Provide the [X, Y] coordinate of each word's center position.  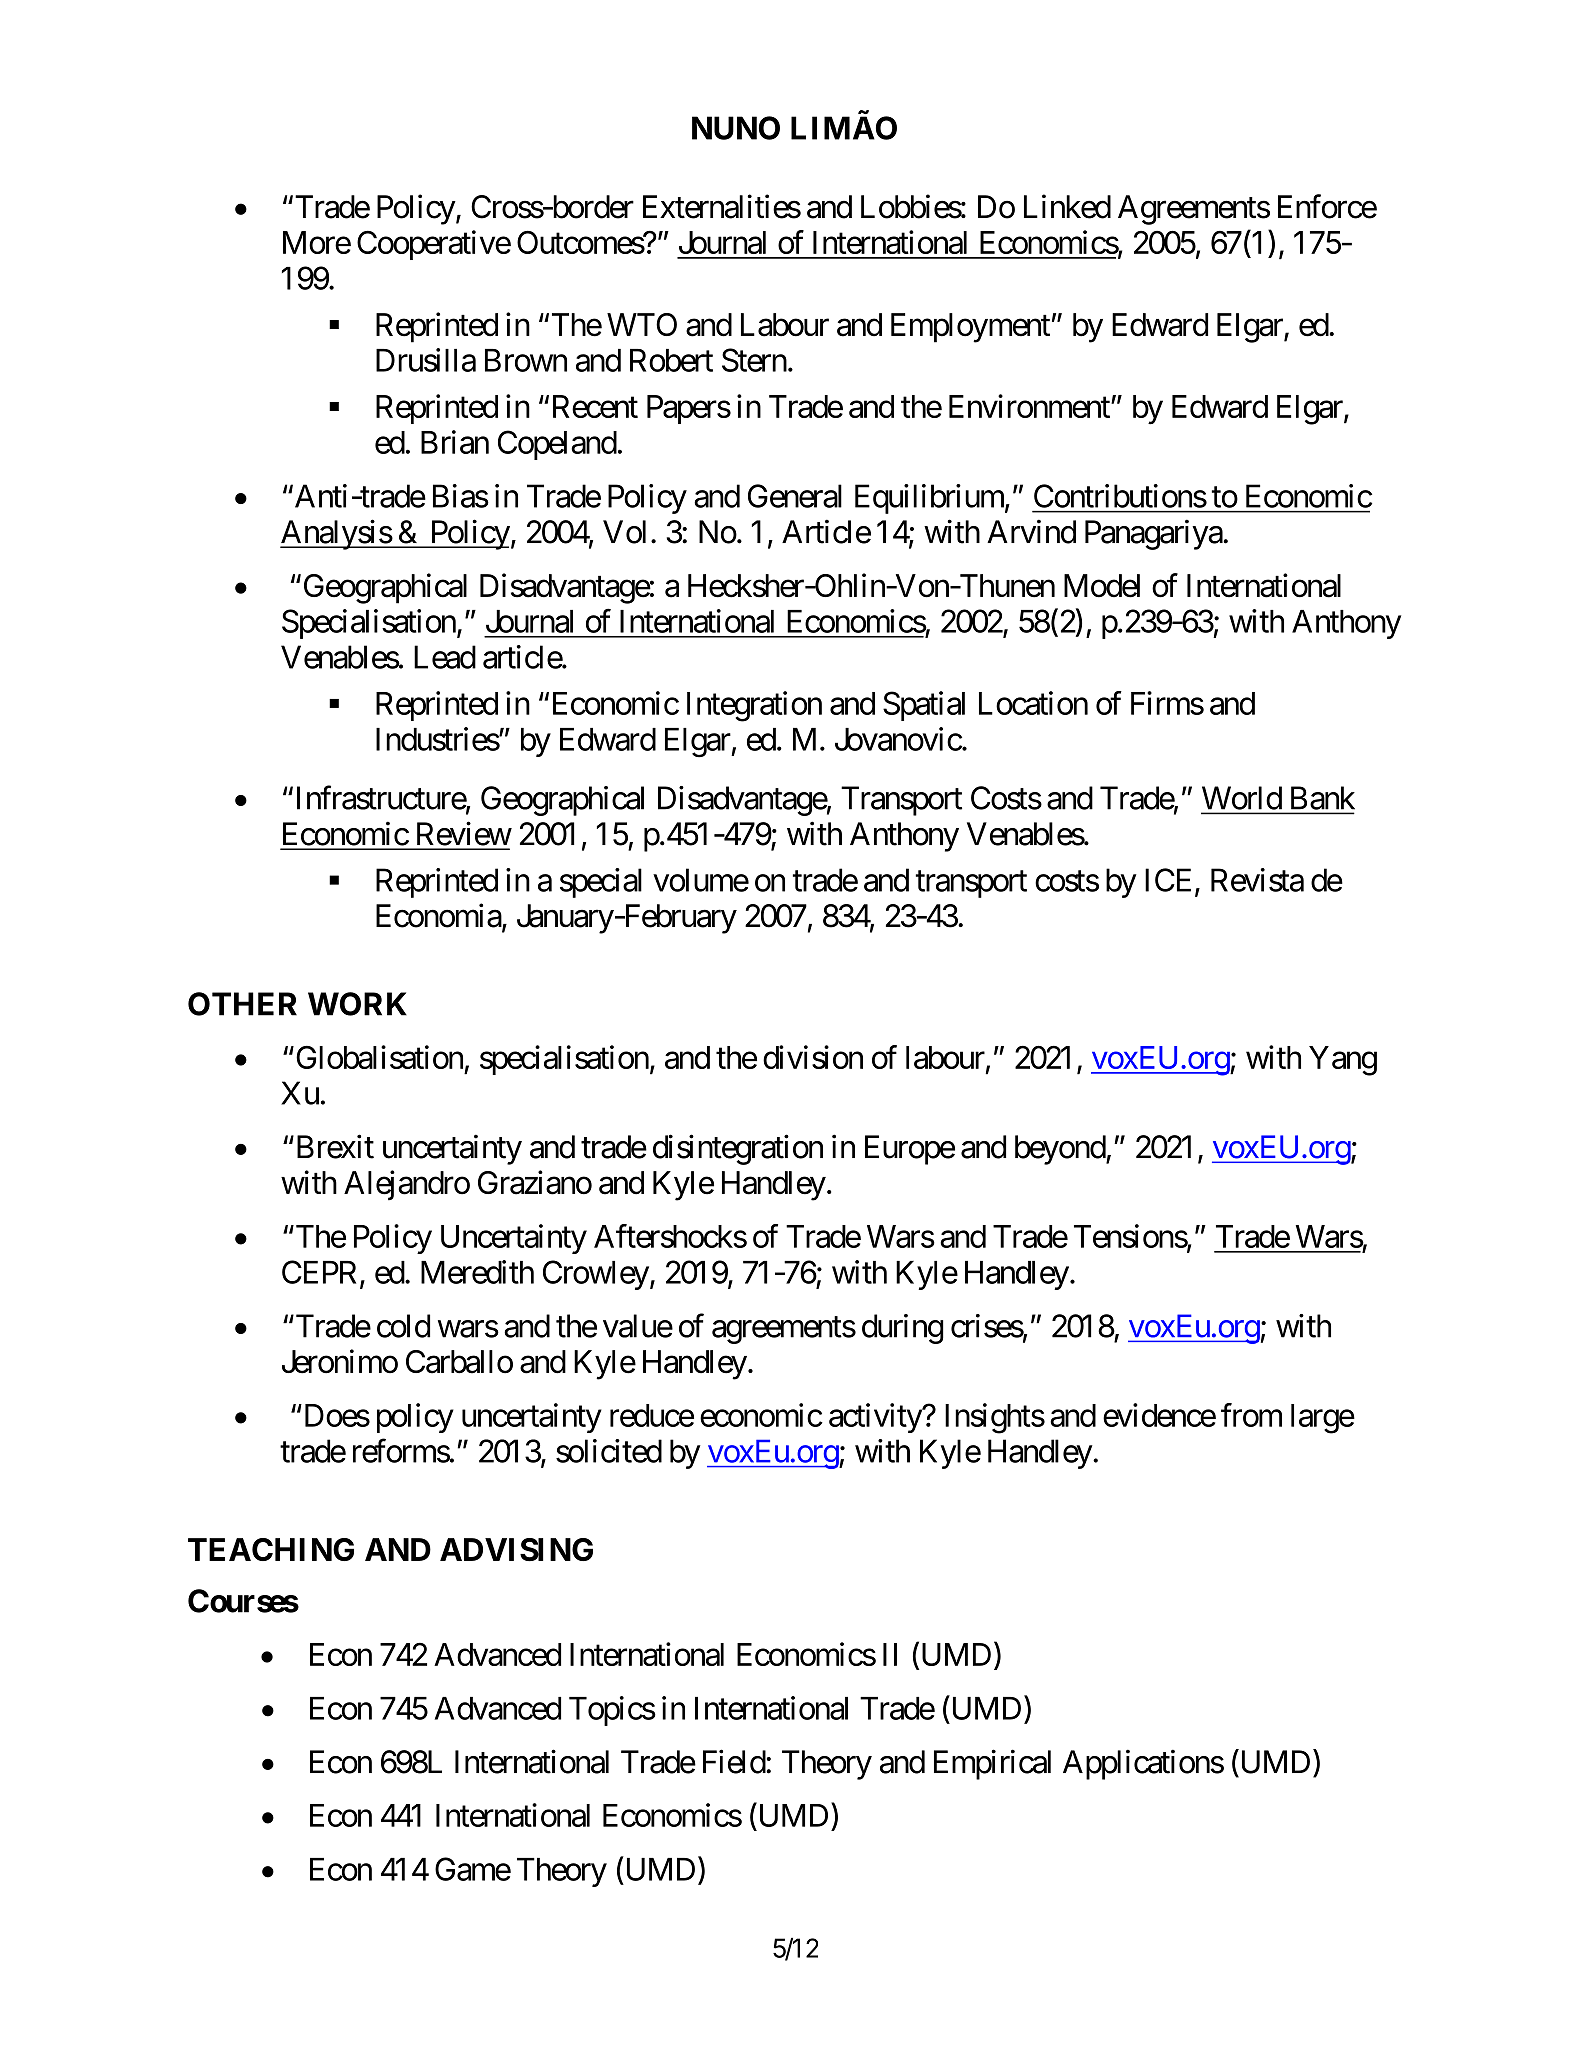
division [813, 1057]
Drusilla [426, 360]
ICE [1168, 880]
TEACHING [271, 1549]
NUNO [736, 128]
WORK [357, 1004]
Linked [1067, 206]
